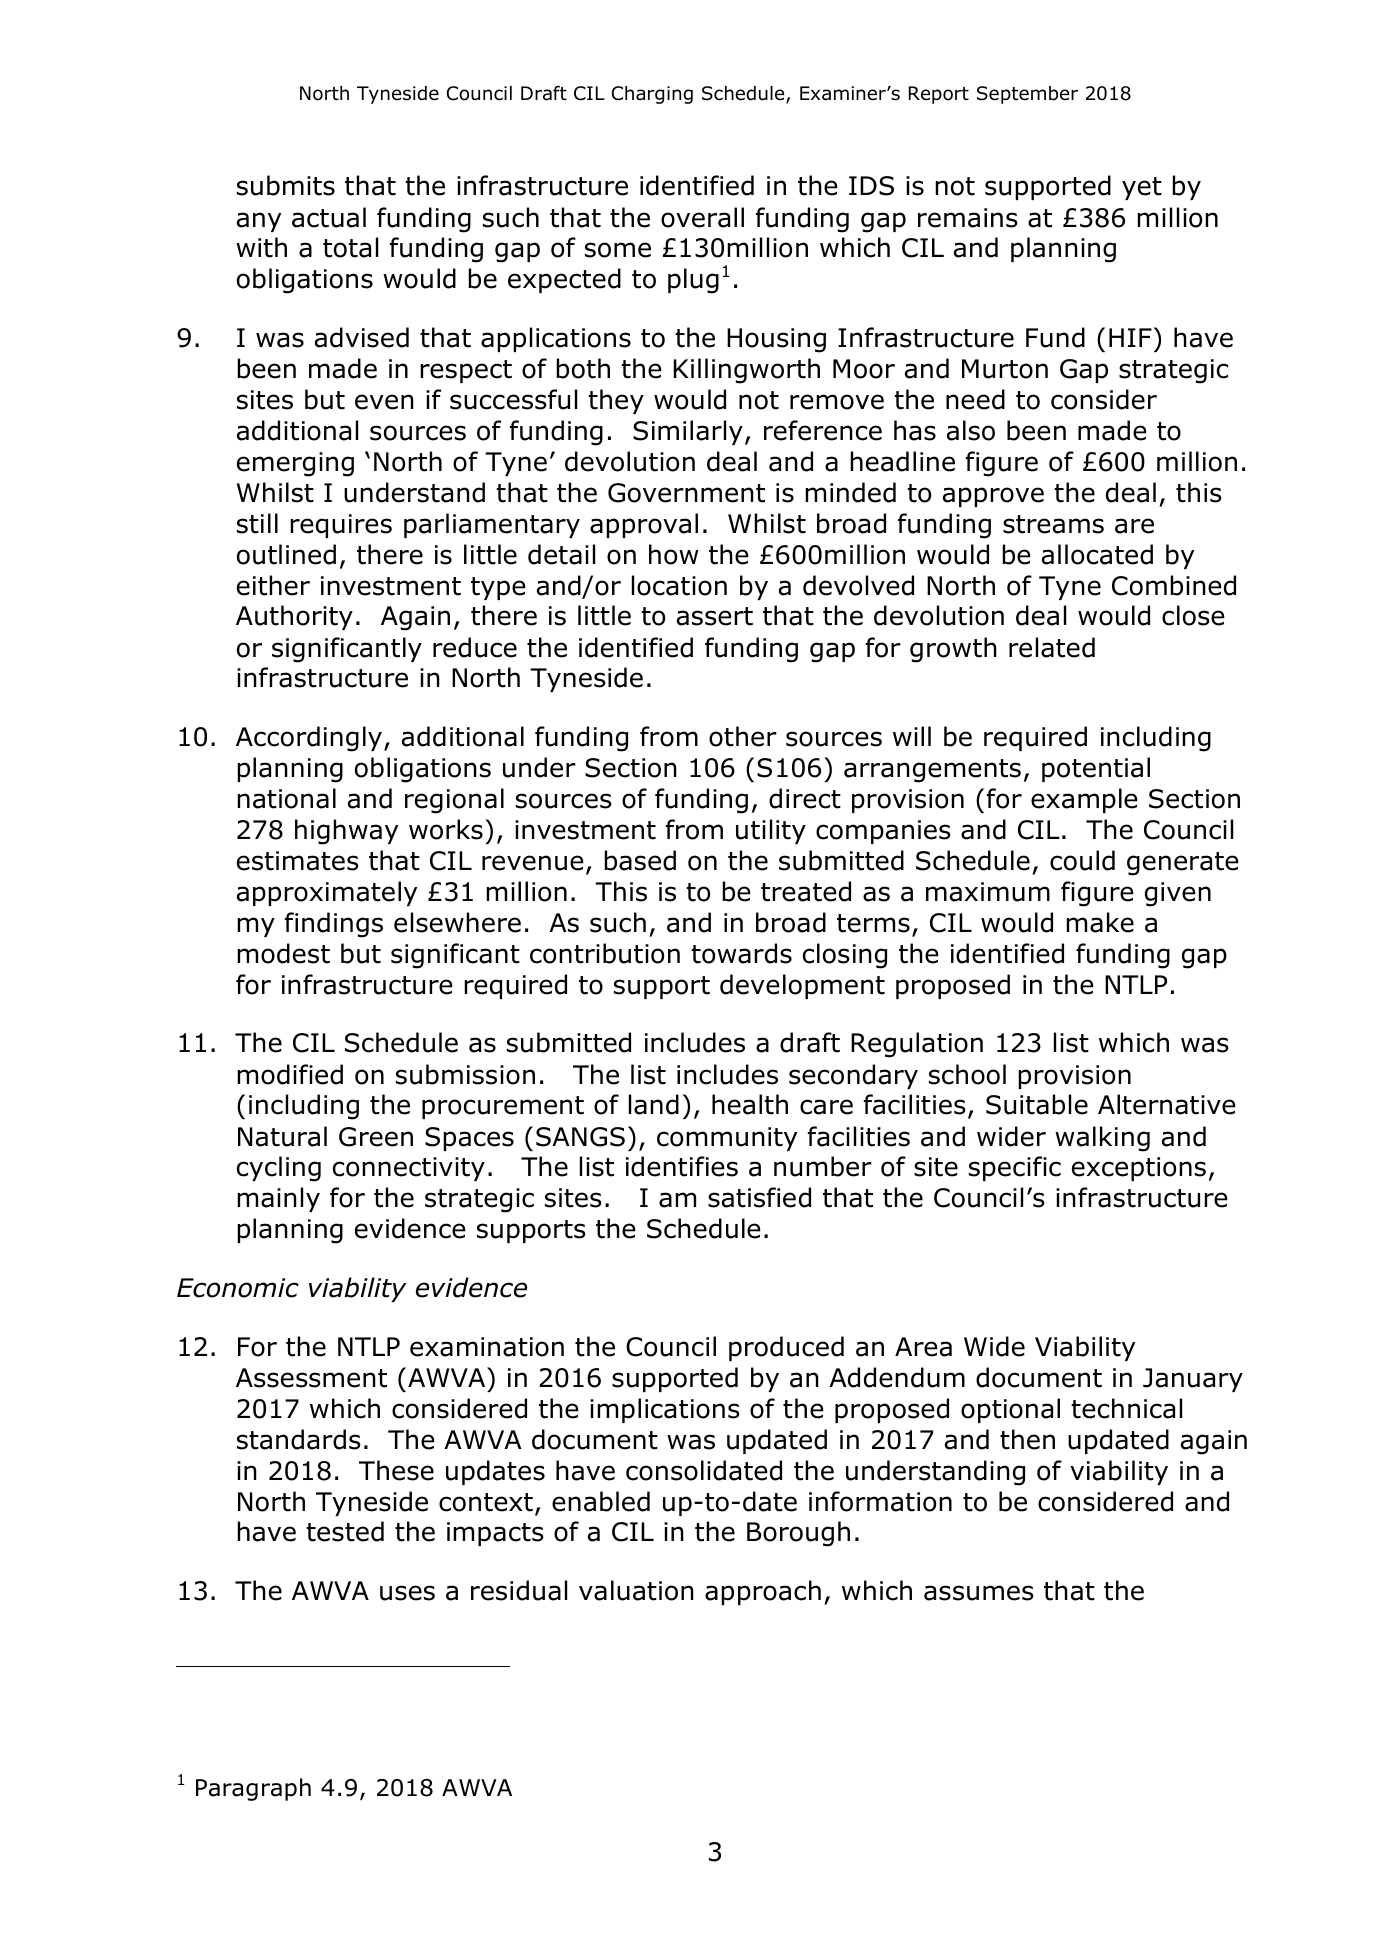 This screenshot has height=1949, width=1378. What do you see at coordinates (286, 185) in the screenshot?
I see `submits` at bounding box center [286, 185].
